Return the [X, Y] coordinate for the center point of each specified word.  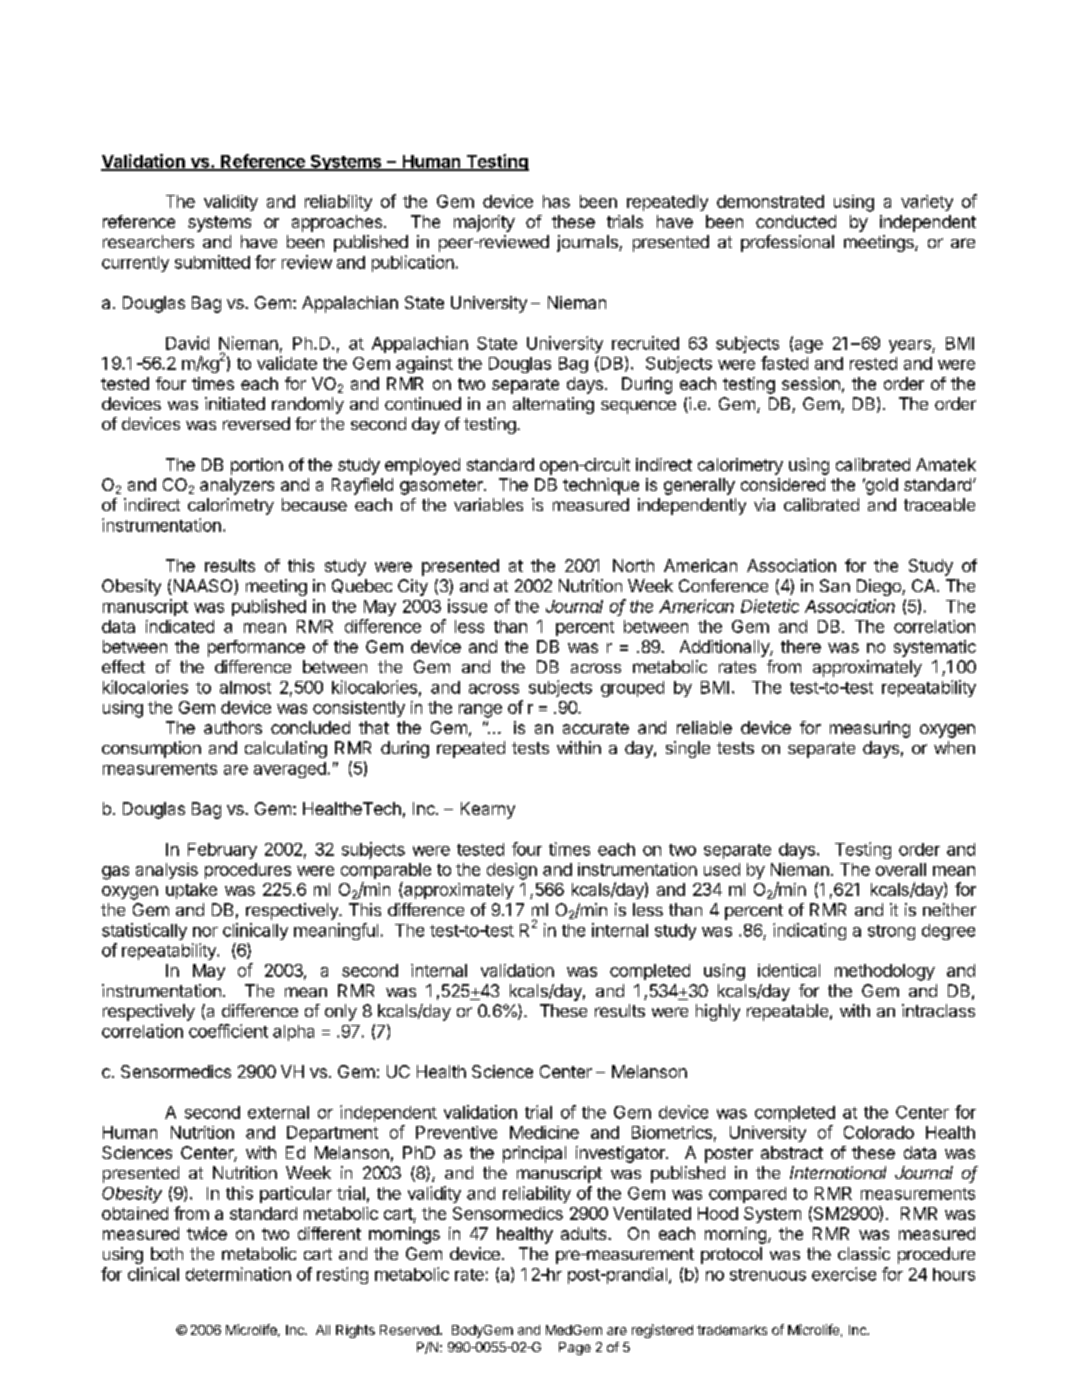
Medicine [544, 1132]
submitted [212, 262]
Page [575, 1348]
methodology [885, 972]
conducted [796, 221]
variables [488, 504]
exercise [844, 1274]
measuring [870, 729]
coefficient [228, 1031]
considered [783, 484]
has [556, 201]
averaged [290, 770]
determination [238, 1274]
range [480, 711]
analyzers [237, 486]
